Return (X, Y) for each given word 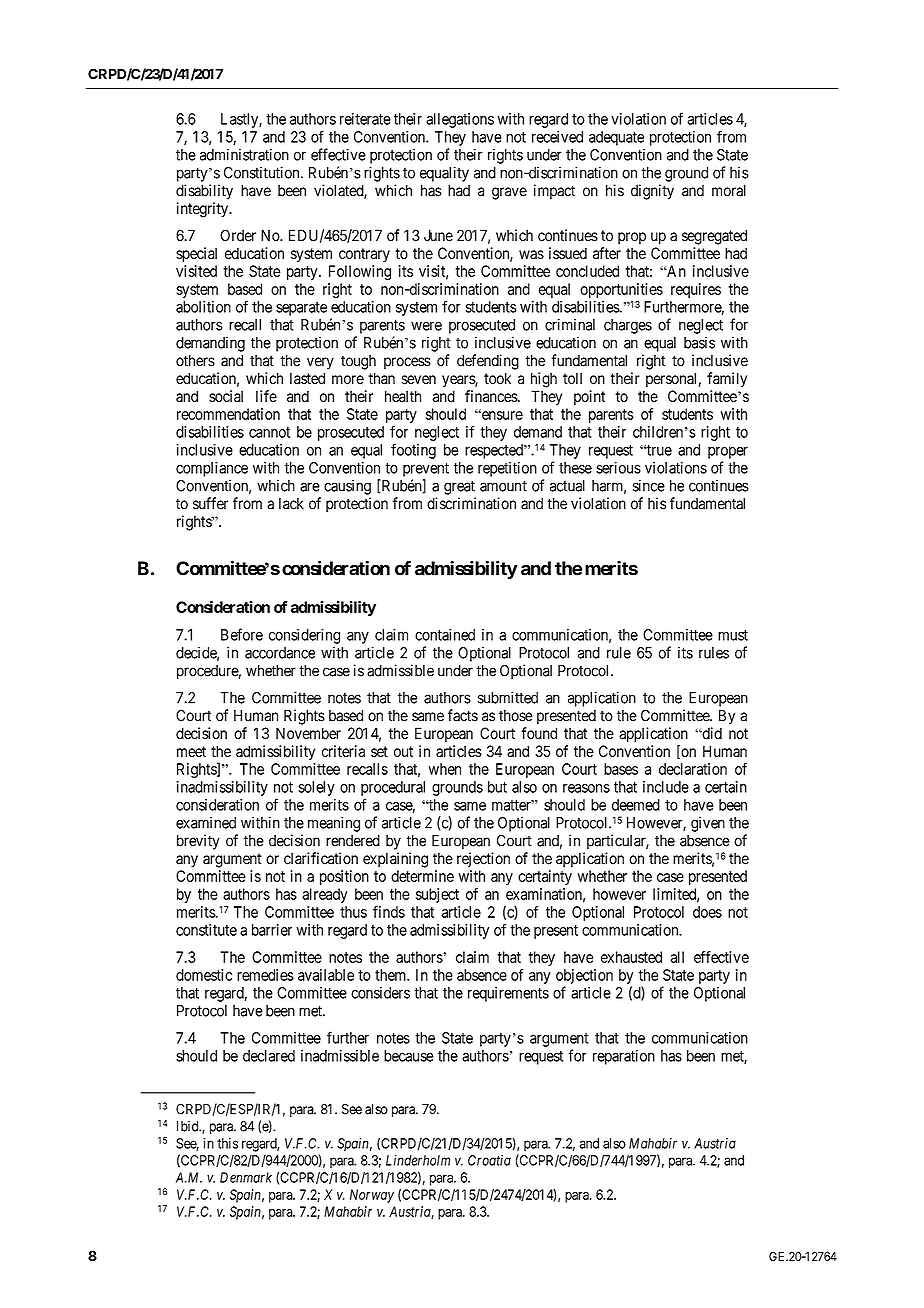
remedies (265, 975)
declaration (693, 769)
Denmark (246, 1177)
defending (488, 362)
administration (244, 154)
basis (699, 342)
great (459, 487)
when (444, 769)
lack (291, 503)
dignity (652, 192)
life (266, 396)
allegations (460, 120)
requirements (508, 994)
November (308, 733)
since (649, 485)
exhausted (631, 957)
